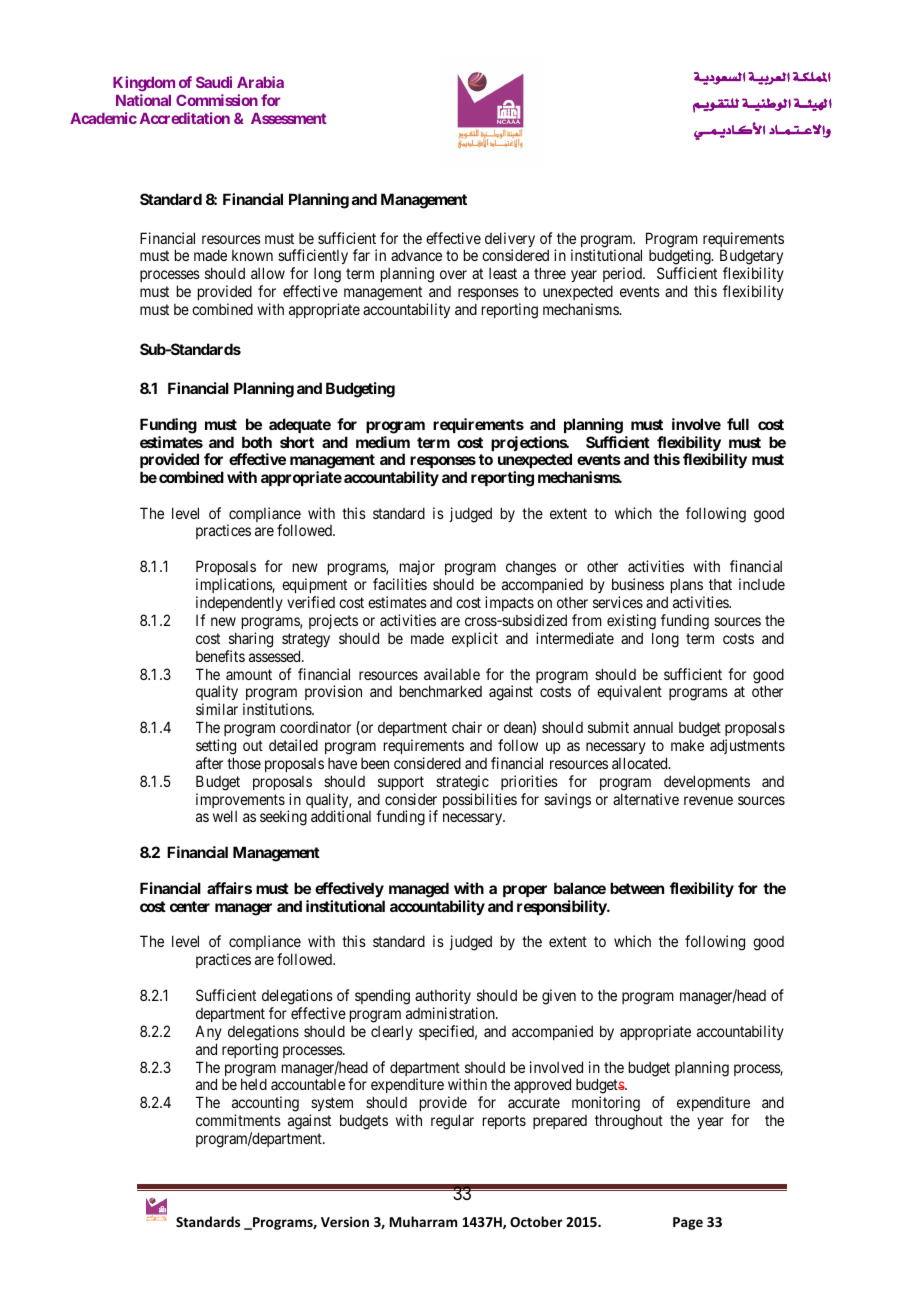 The height and width of the screenshot is (1308, 924). I want to click on center, so click(190, 906).
